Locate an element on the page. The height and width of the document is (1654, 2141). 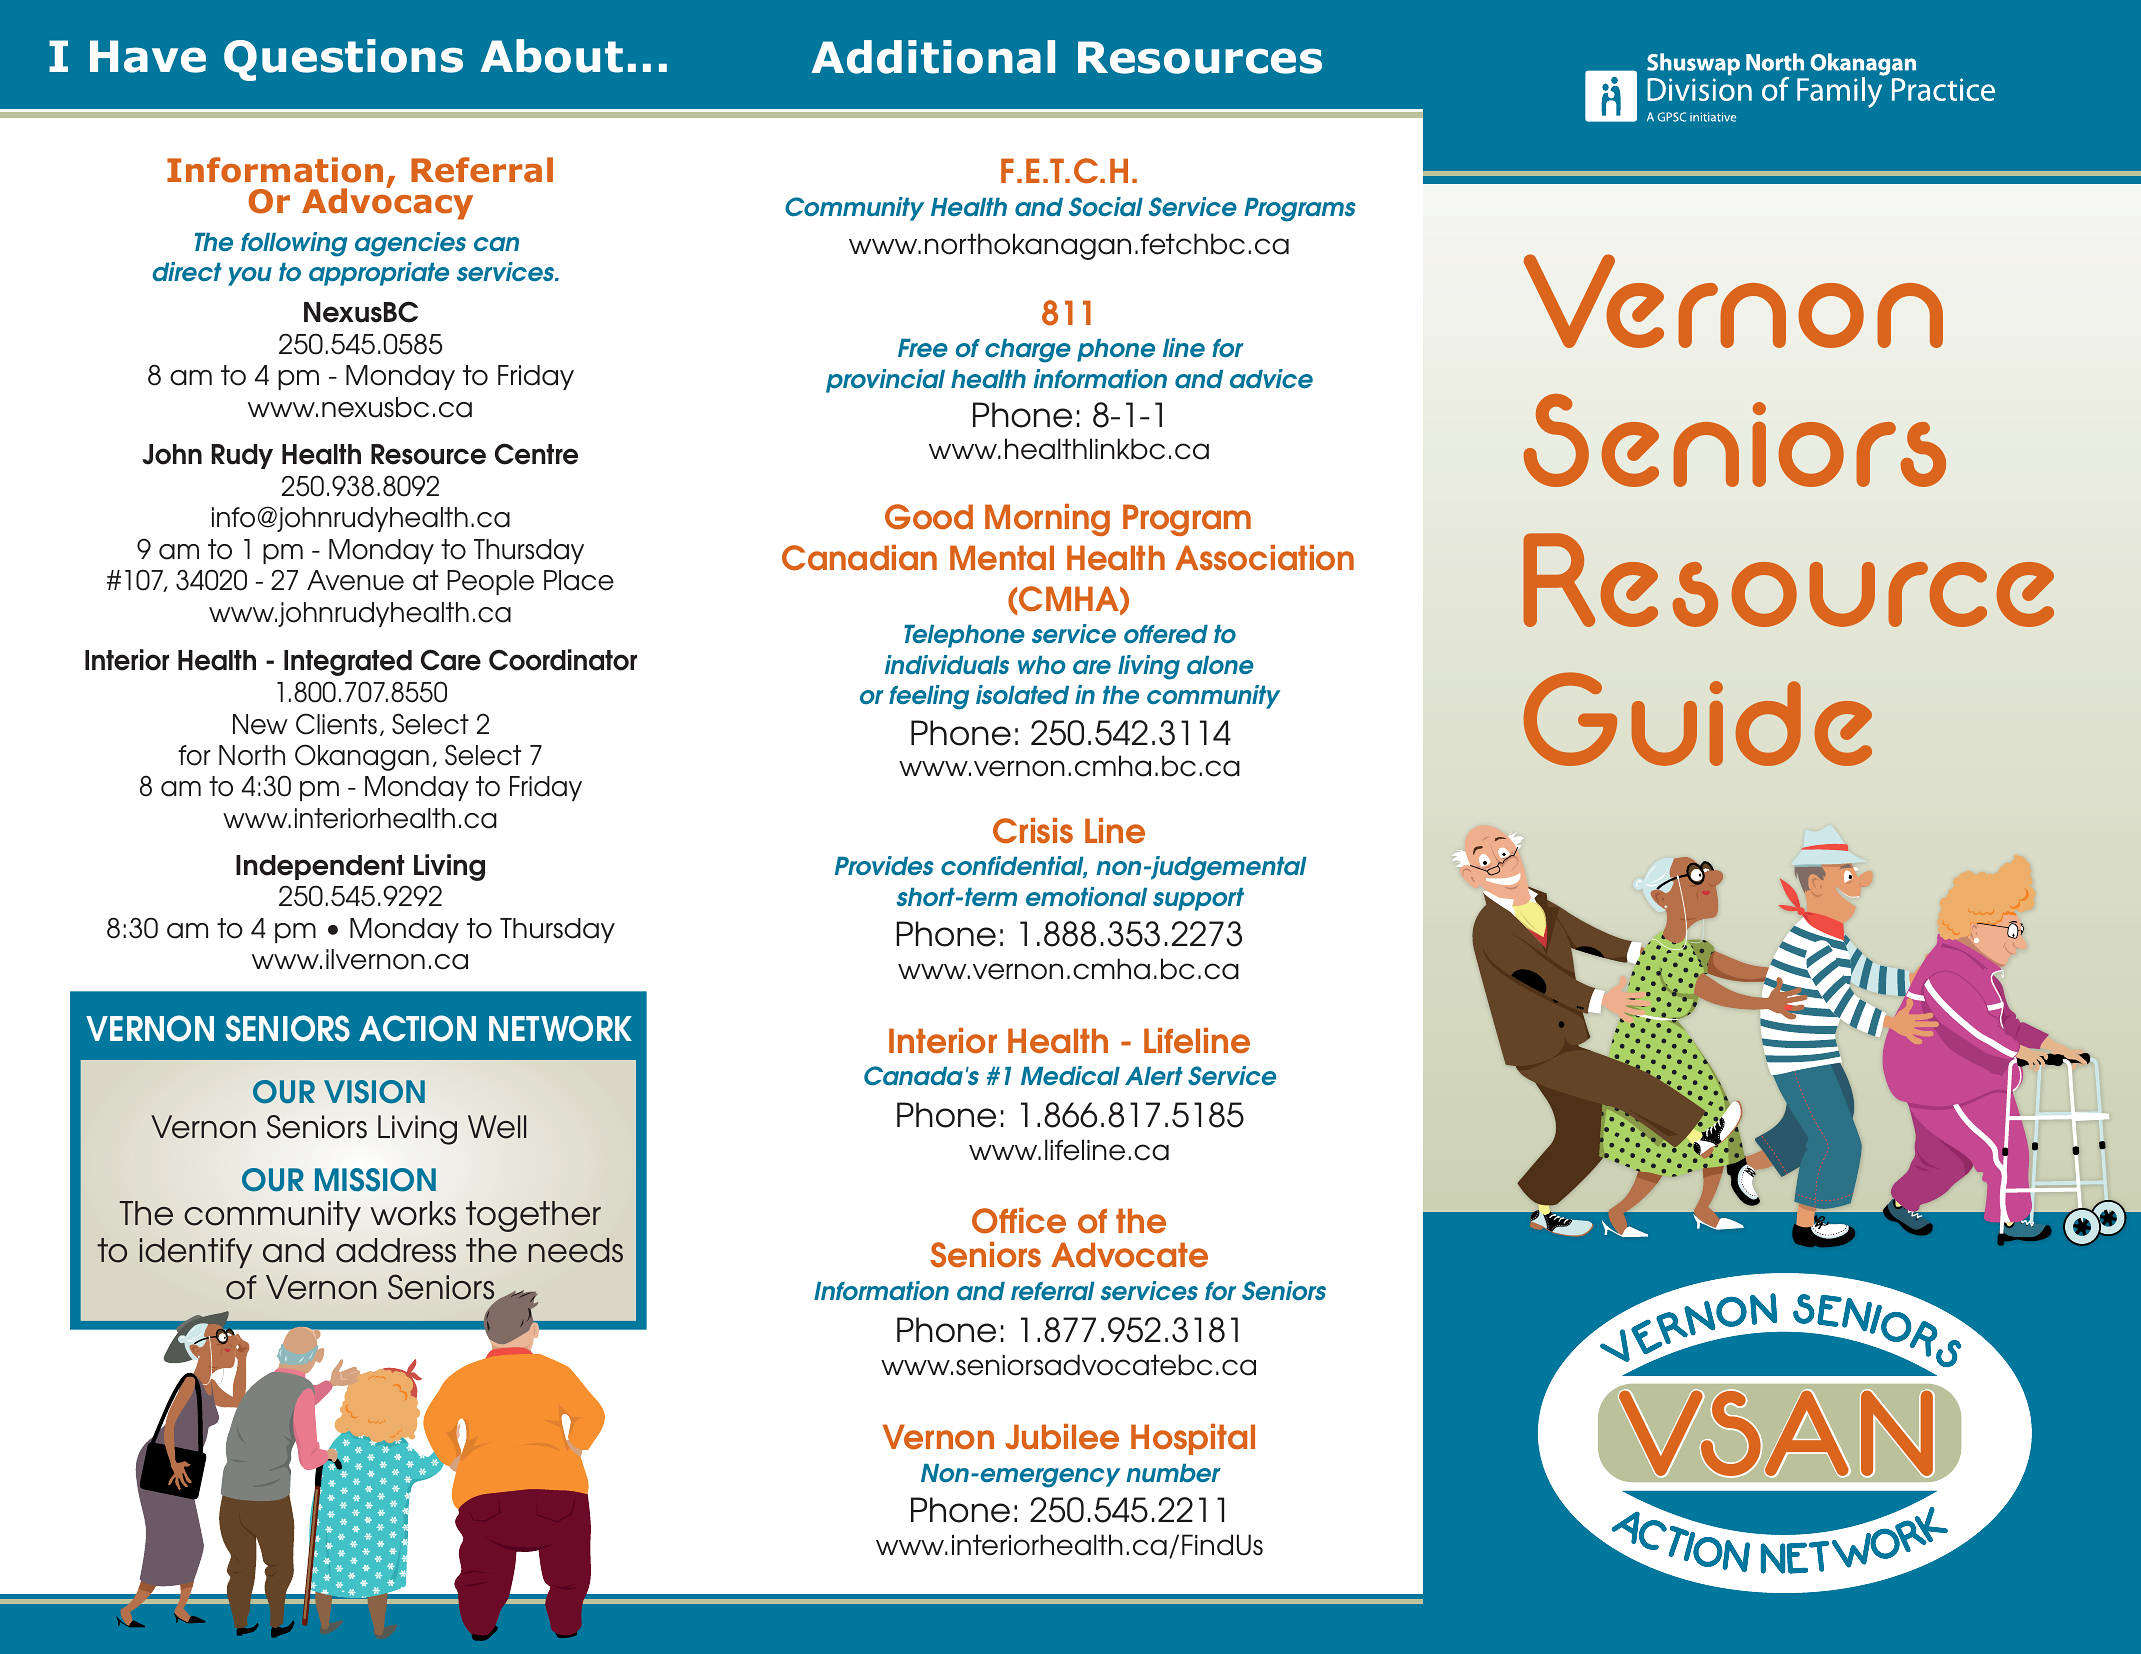
address is located at coordinates (396, 1250).
